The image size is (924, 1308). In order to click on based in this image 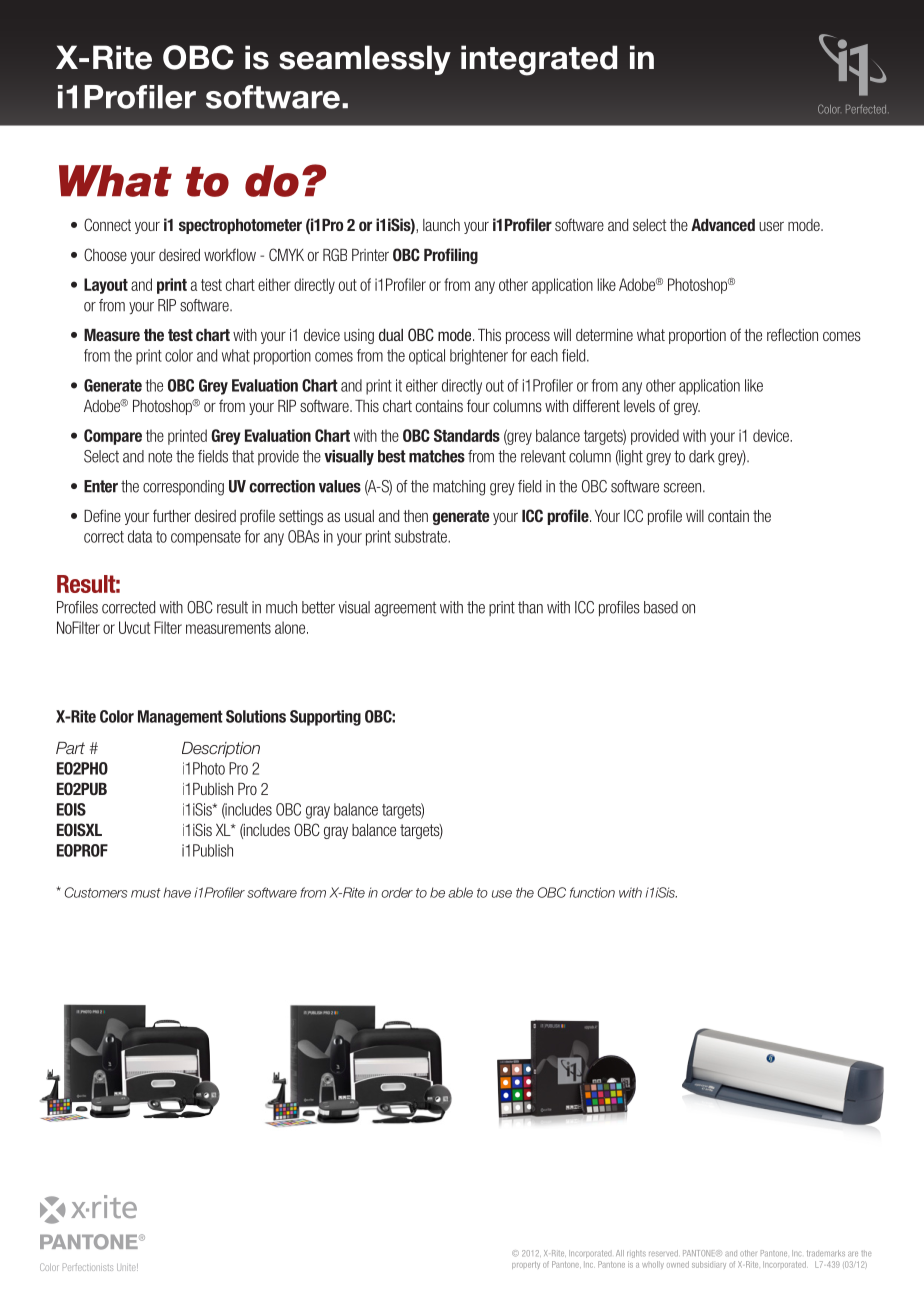, I will do `click(661, 607)`.
